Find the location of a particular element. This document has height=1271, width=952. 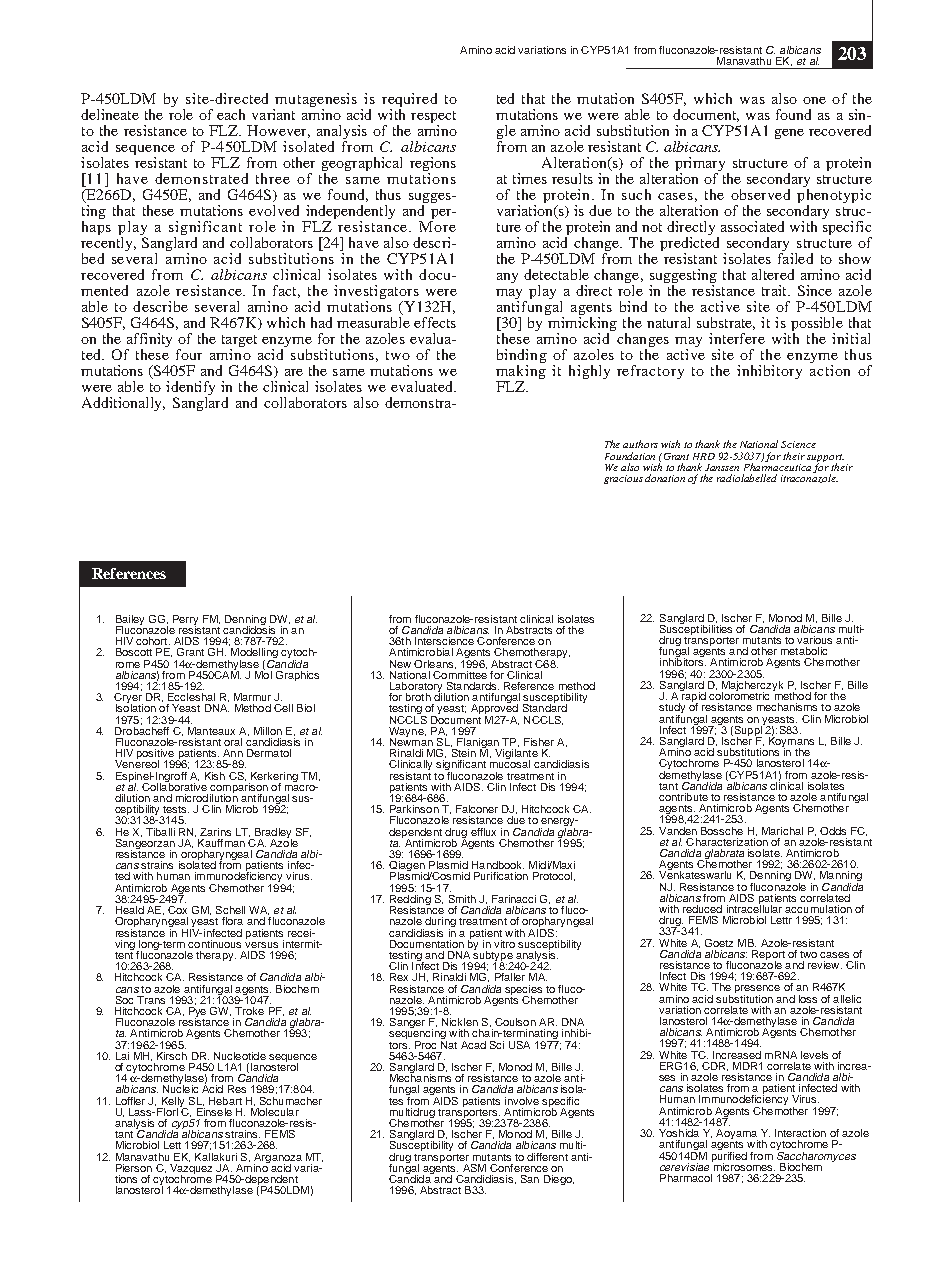

identify is located at coordinates (190, 389).
